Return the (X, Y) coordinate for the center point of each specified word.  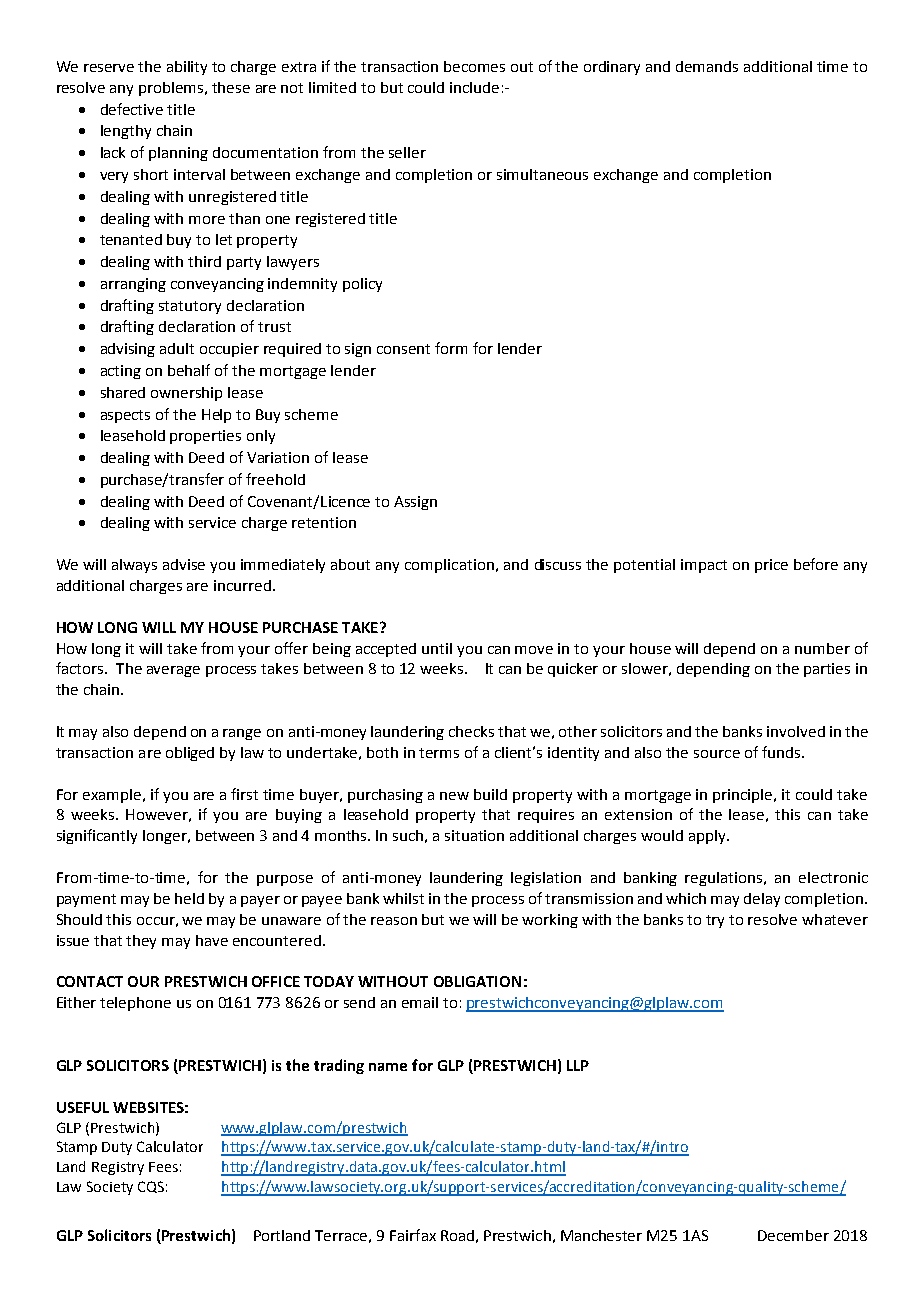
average (173, 671)
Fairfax (413, 1235)
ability (187, 68)
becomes (474, 66)
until (437, 648)
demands (707, 66)
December (793, 1235)
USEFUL (83, 1107)
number (822, 648)
